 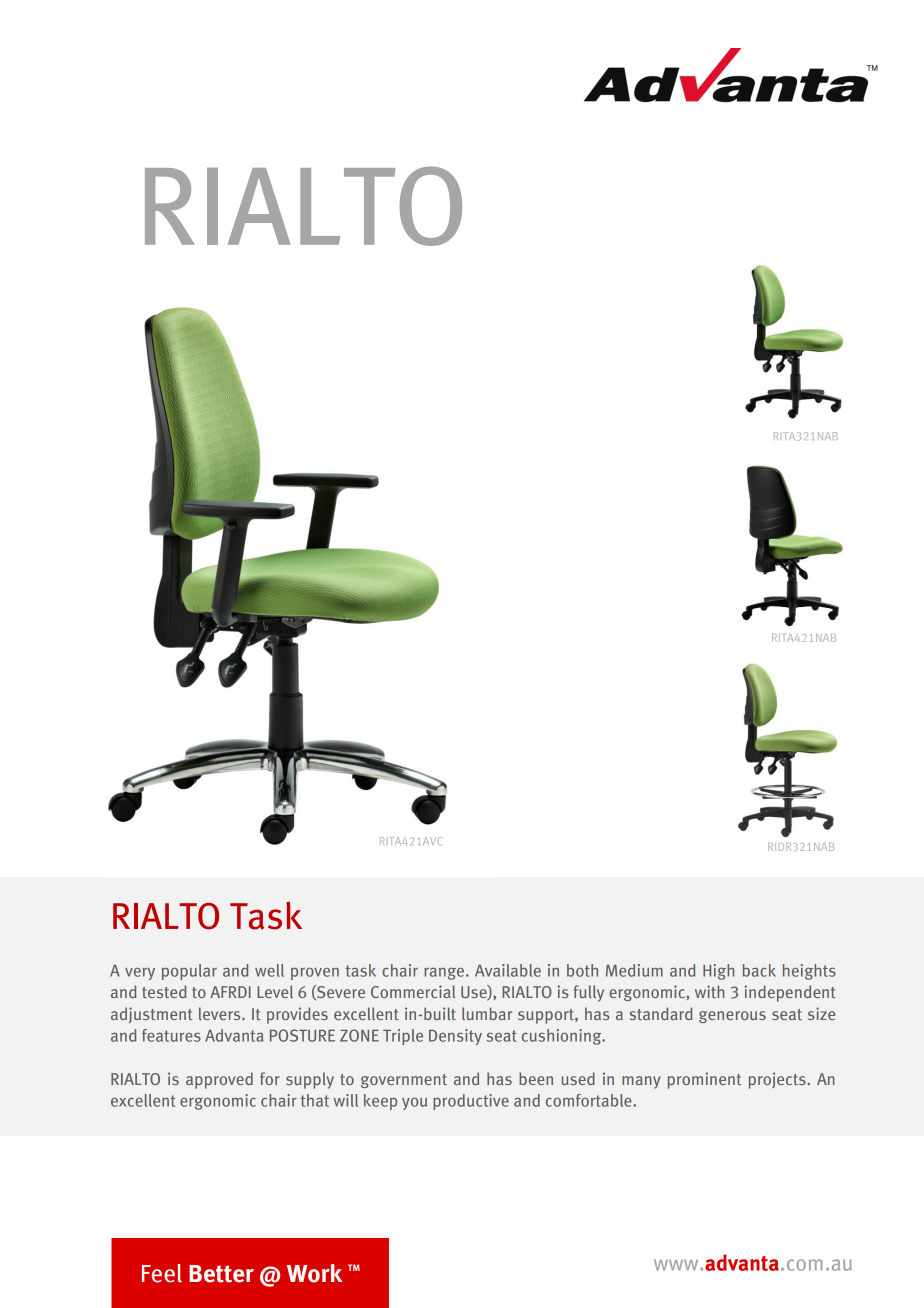 What do you see at coordinates (221, 1274) in the screenshot?
I see `Better` at bounding box center [221, 1274].
